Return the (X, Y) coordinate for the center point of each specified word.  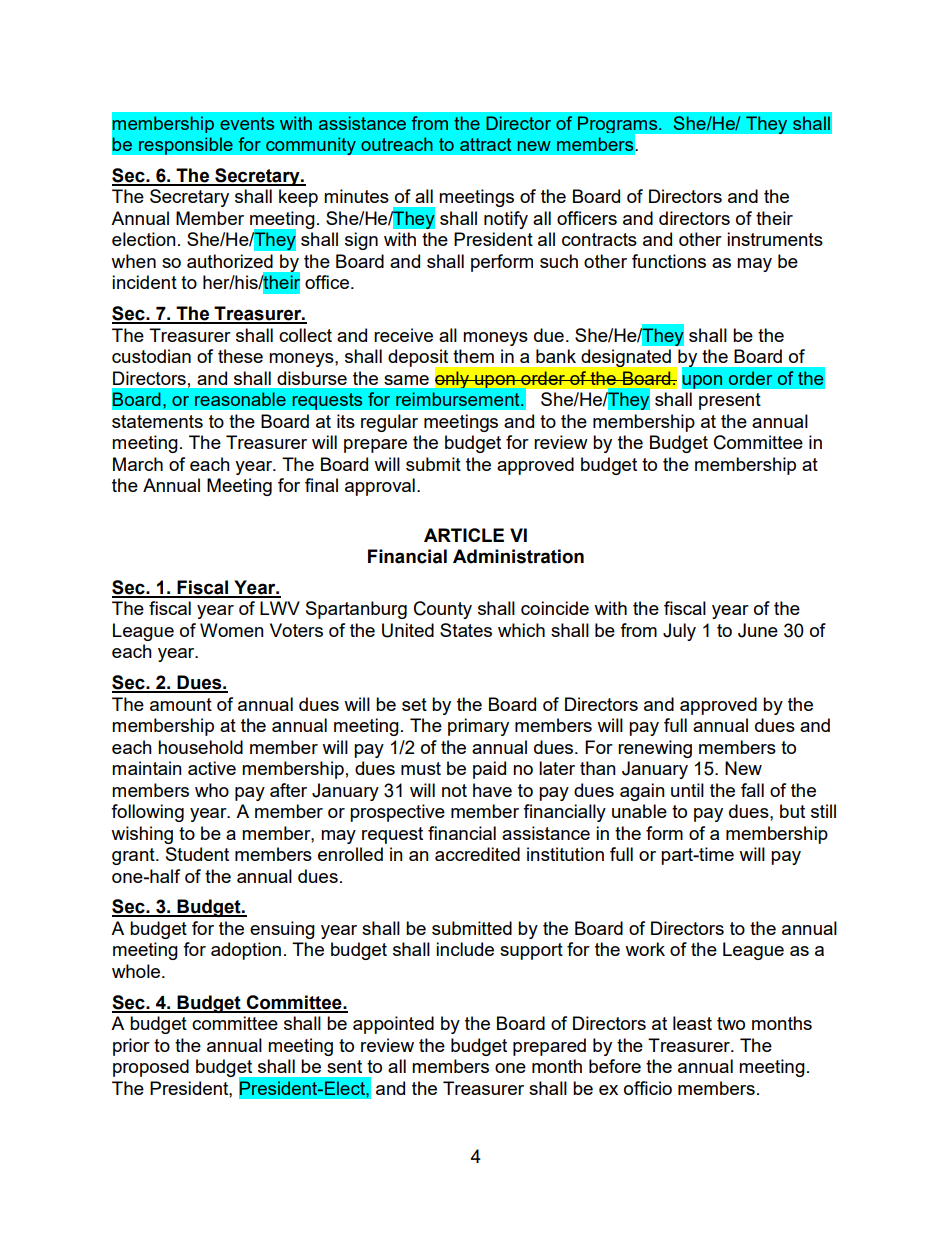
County (443, 610)
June (758, 630)
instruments (775, 239)
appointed (393, 1025)
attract (485, 144)
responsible (185, 146)
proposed (151, 1068)
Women (232, 630)
